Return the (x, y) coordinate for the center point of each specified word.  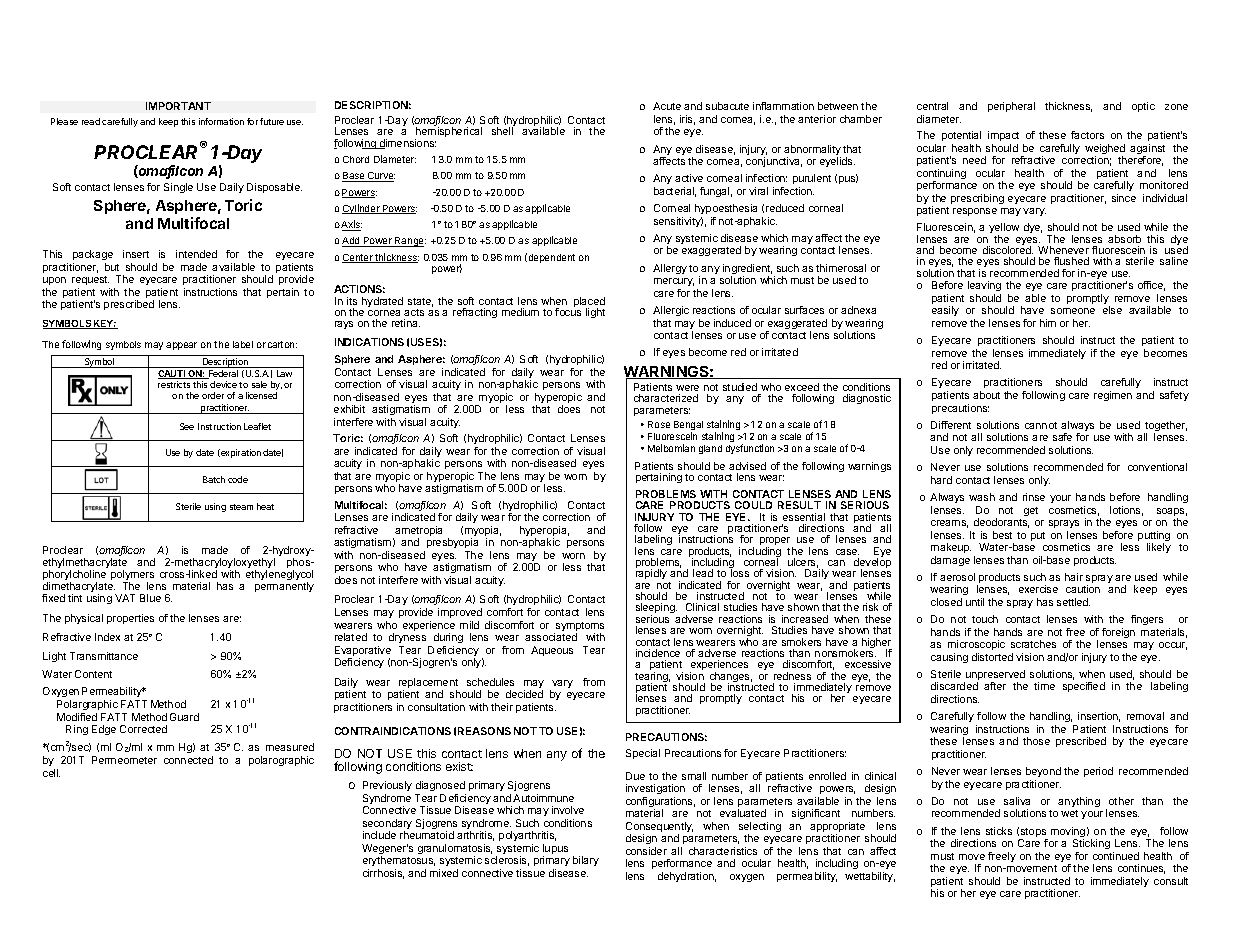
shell (502, 131)
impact (1003, 136)
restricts (174, 384)
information (221, 121)
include (379, 835)
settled (1073, 602)
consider (646, 851)
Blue (150, 598)
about (986, 395)
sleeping (656, 609)
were (687, 388)
